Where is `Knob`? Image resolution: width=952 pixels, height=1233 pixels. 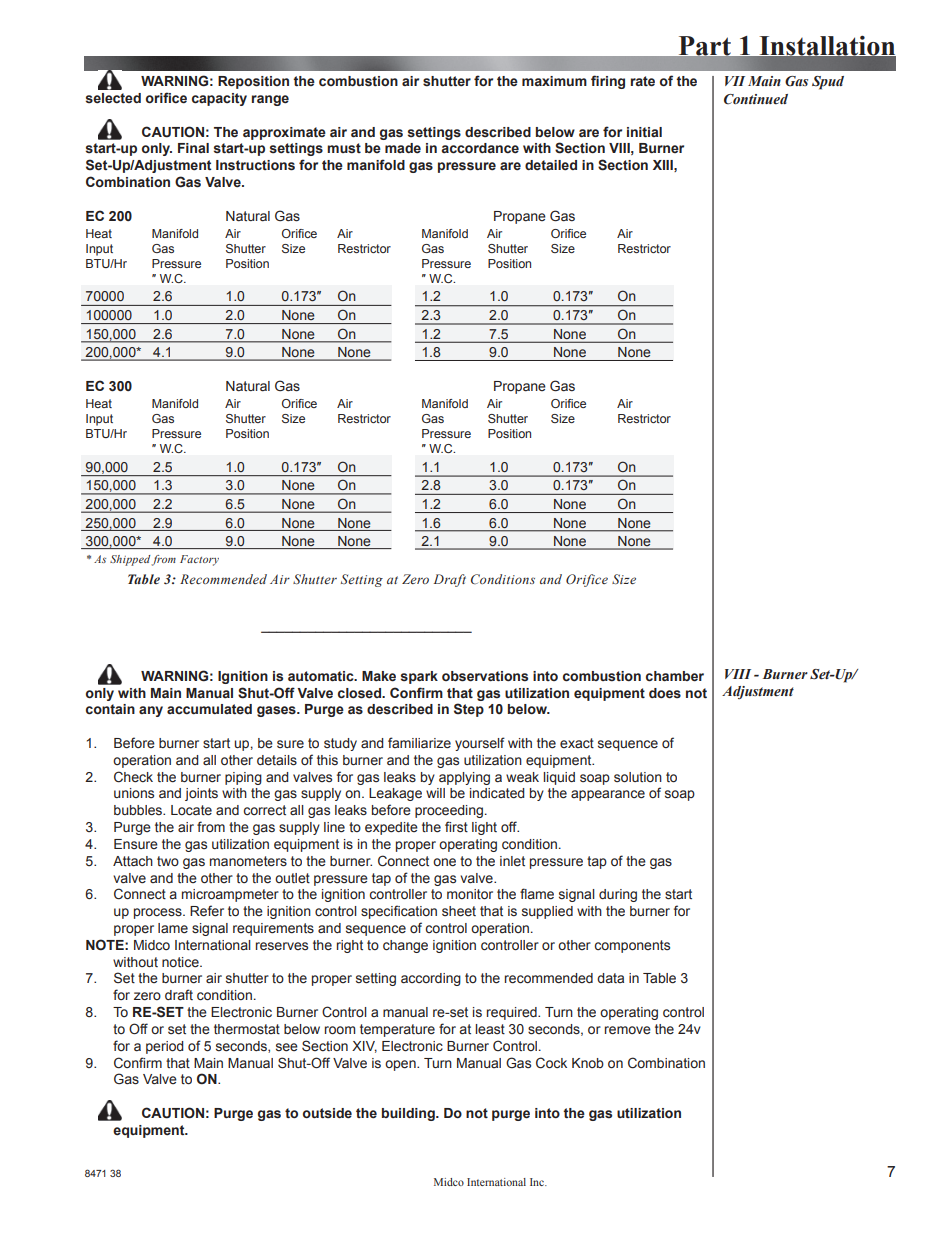 Knob is located at coordinates (588, 1063).
